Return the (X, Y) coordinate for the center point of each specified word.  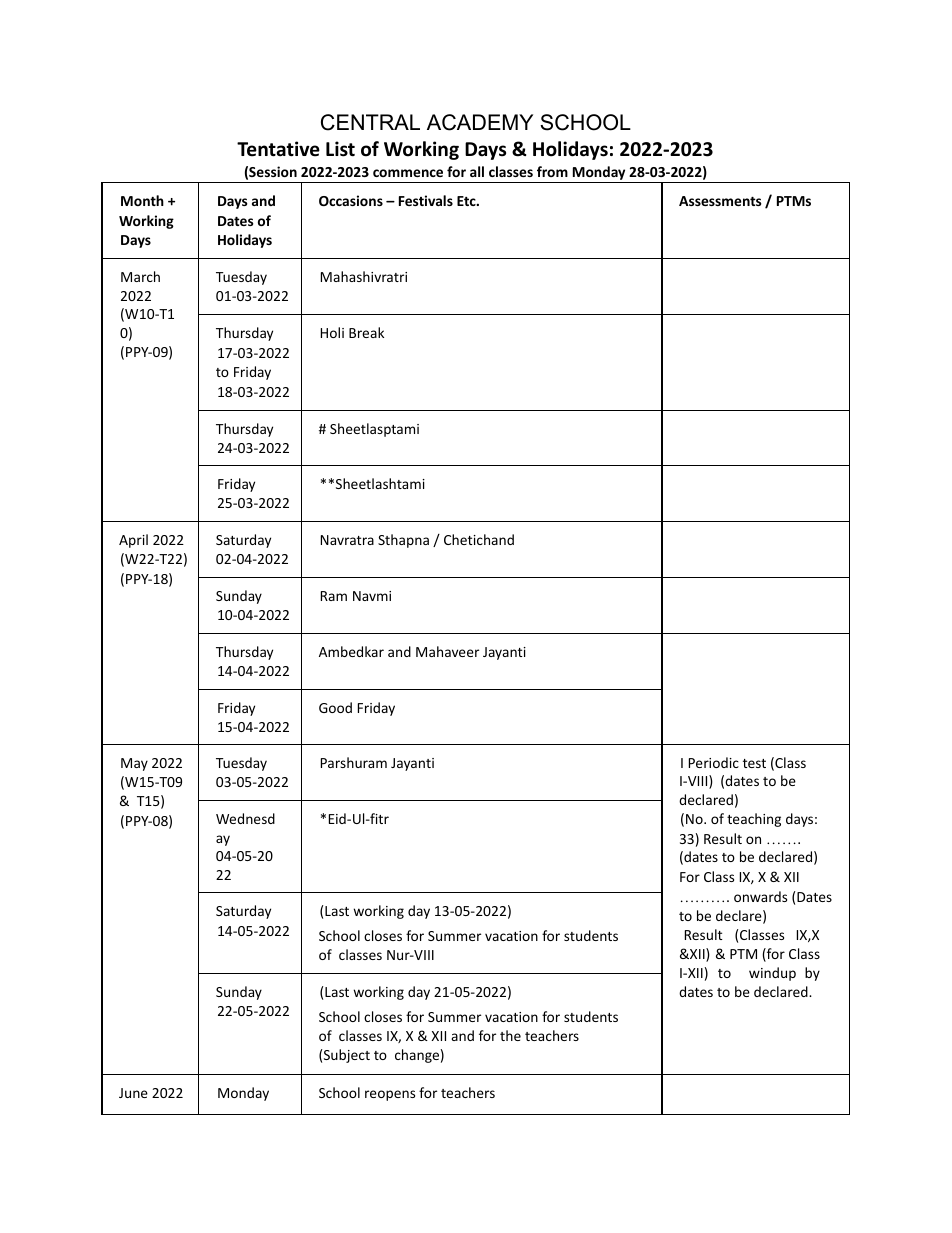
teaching (754, 820)
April (133, 541)
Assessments (720, 201)
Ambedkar (351, 651)
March (140, 276)
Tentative (278, 149)
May (134, 764)
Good (335, 707)
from (552, 171)
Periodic (714, 762)
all (477, 171)
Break (366, 332)
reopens (390, 1095)
